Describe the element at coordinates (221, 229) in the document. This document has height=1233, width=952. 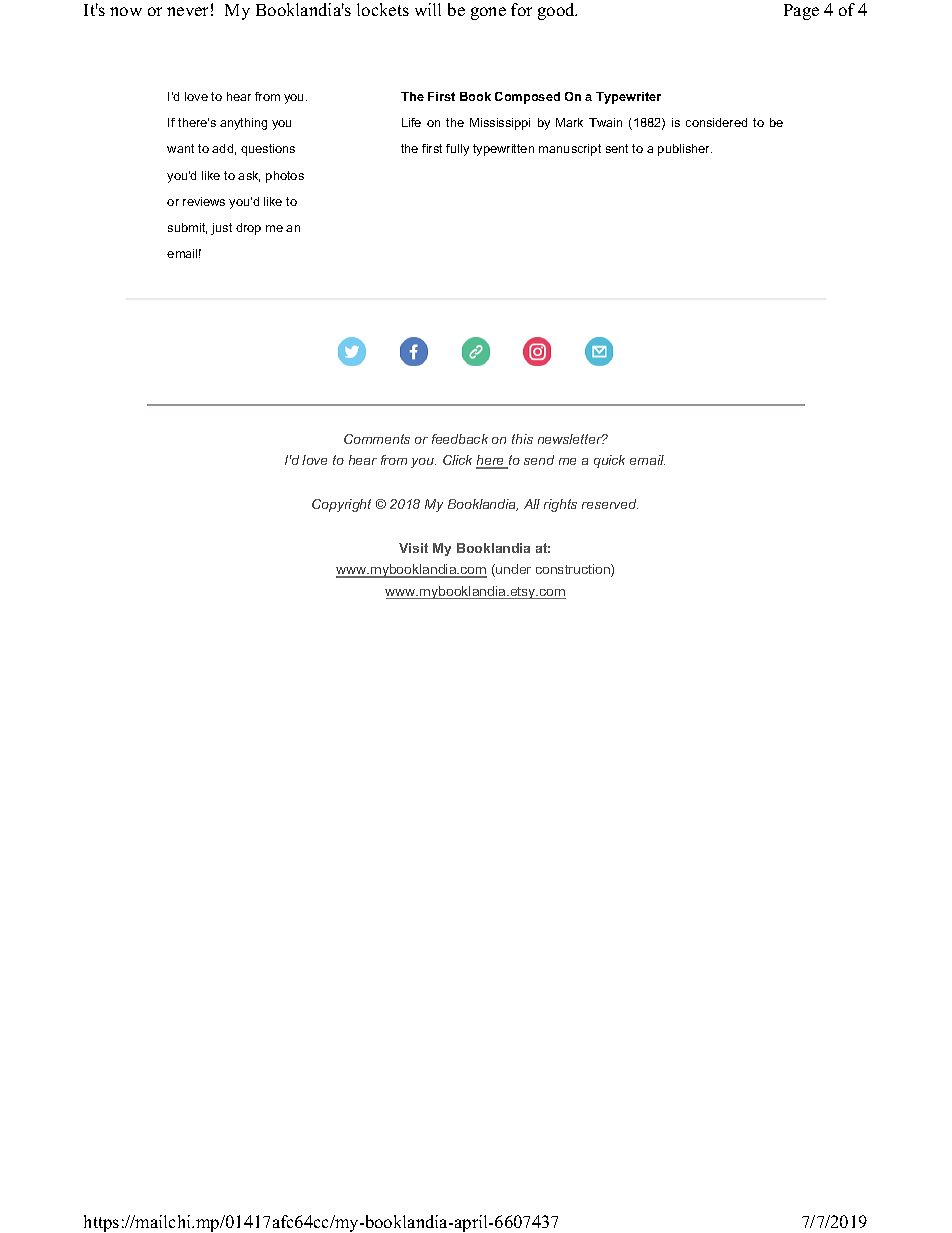
I see `just` at that location.
